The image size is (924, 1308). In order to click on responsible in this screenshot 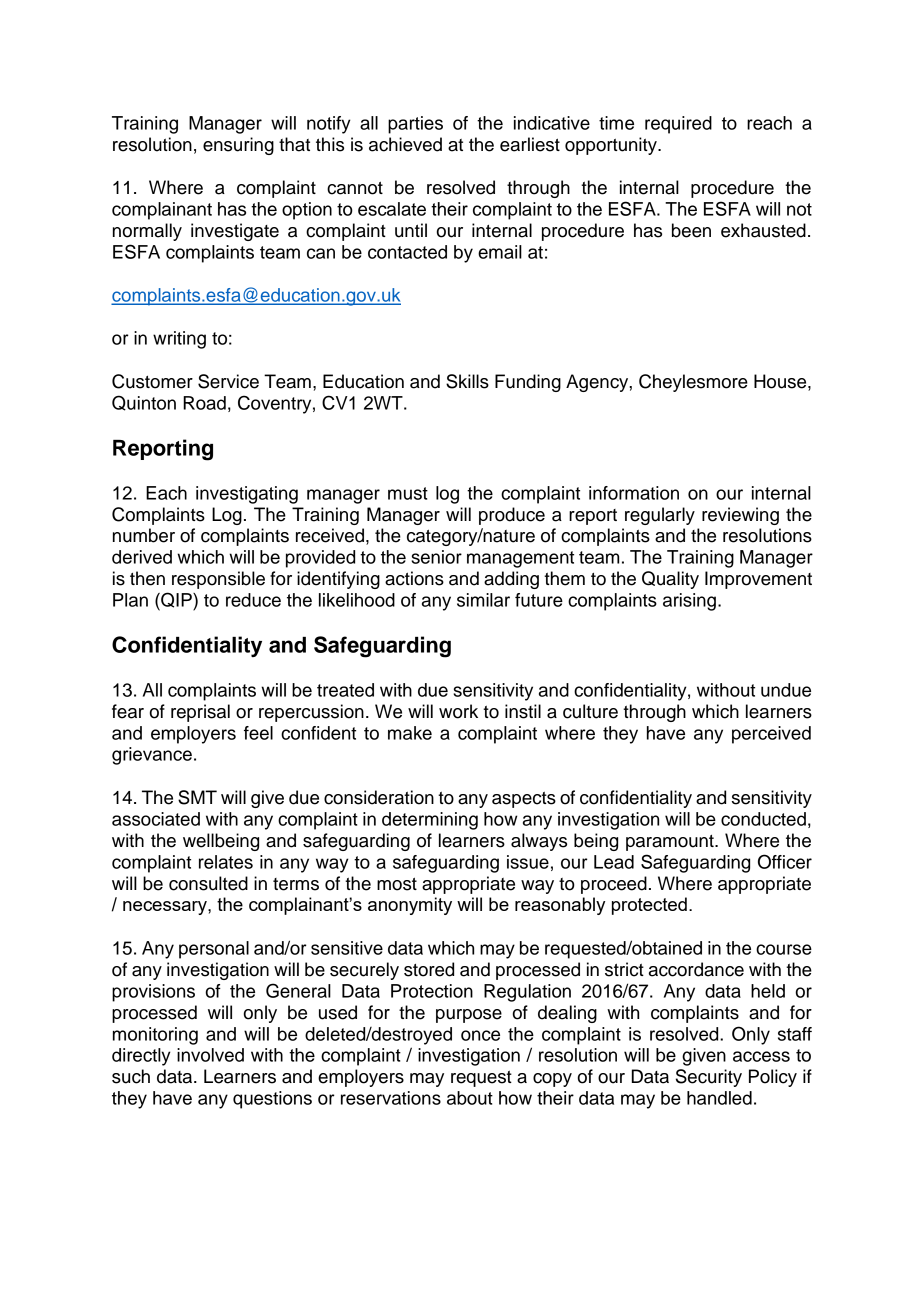, I will do `click(218, 580)`.
